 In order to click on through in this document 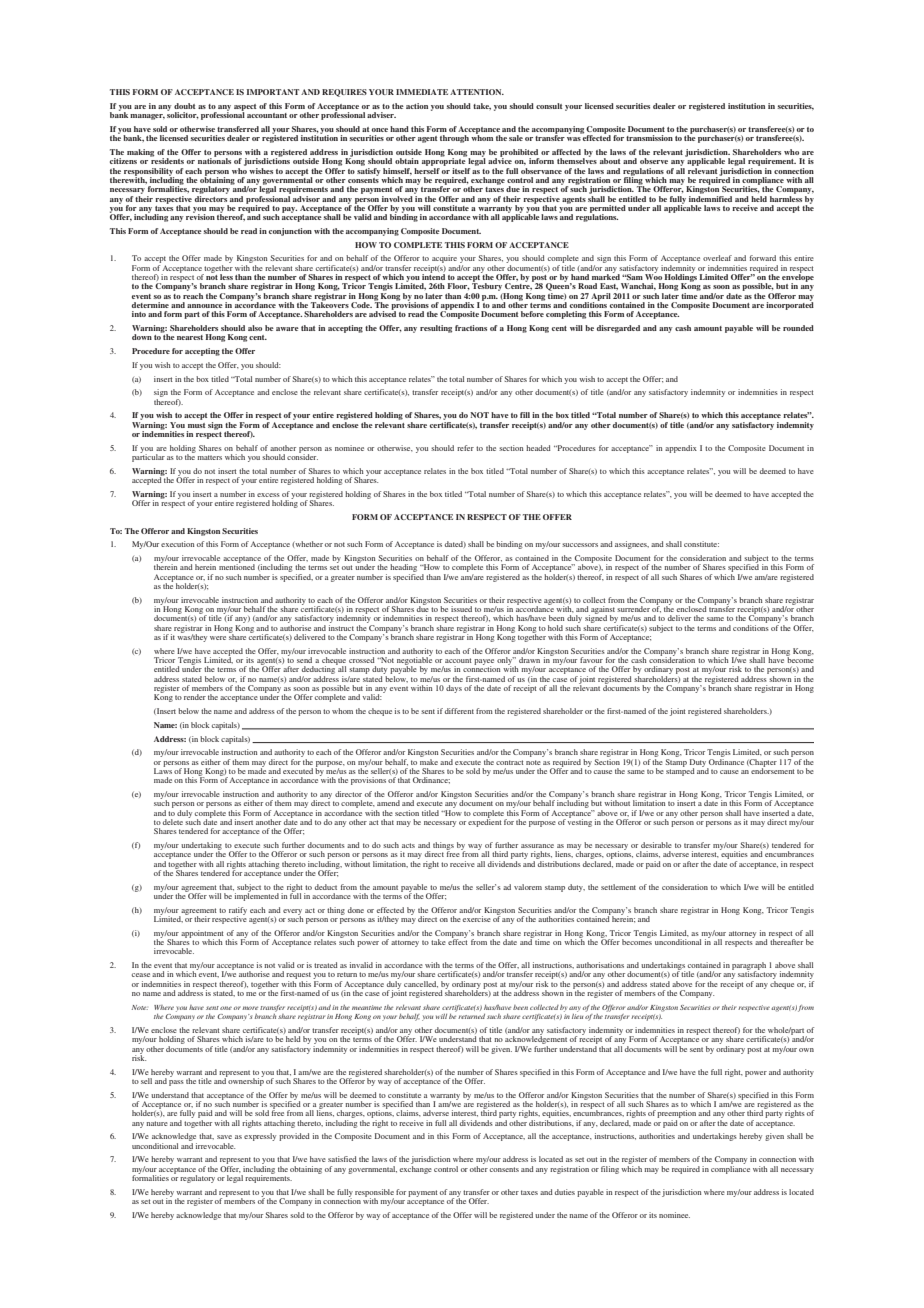, I will do `click(454, 139)`.
